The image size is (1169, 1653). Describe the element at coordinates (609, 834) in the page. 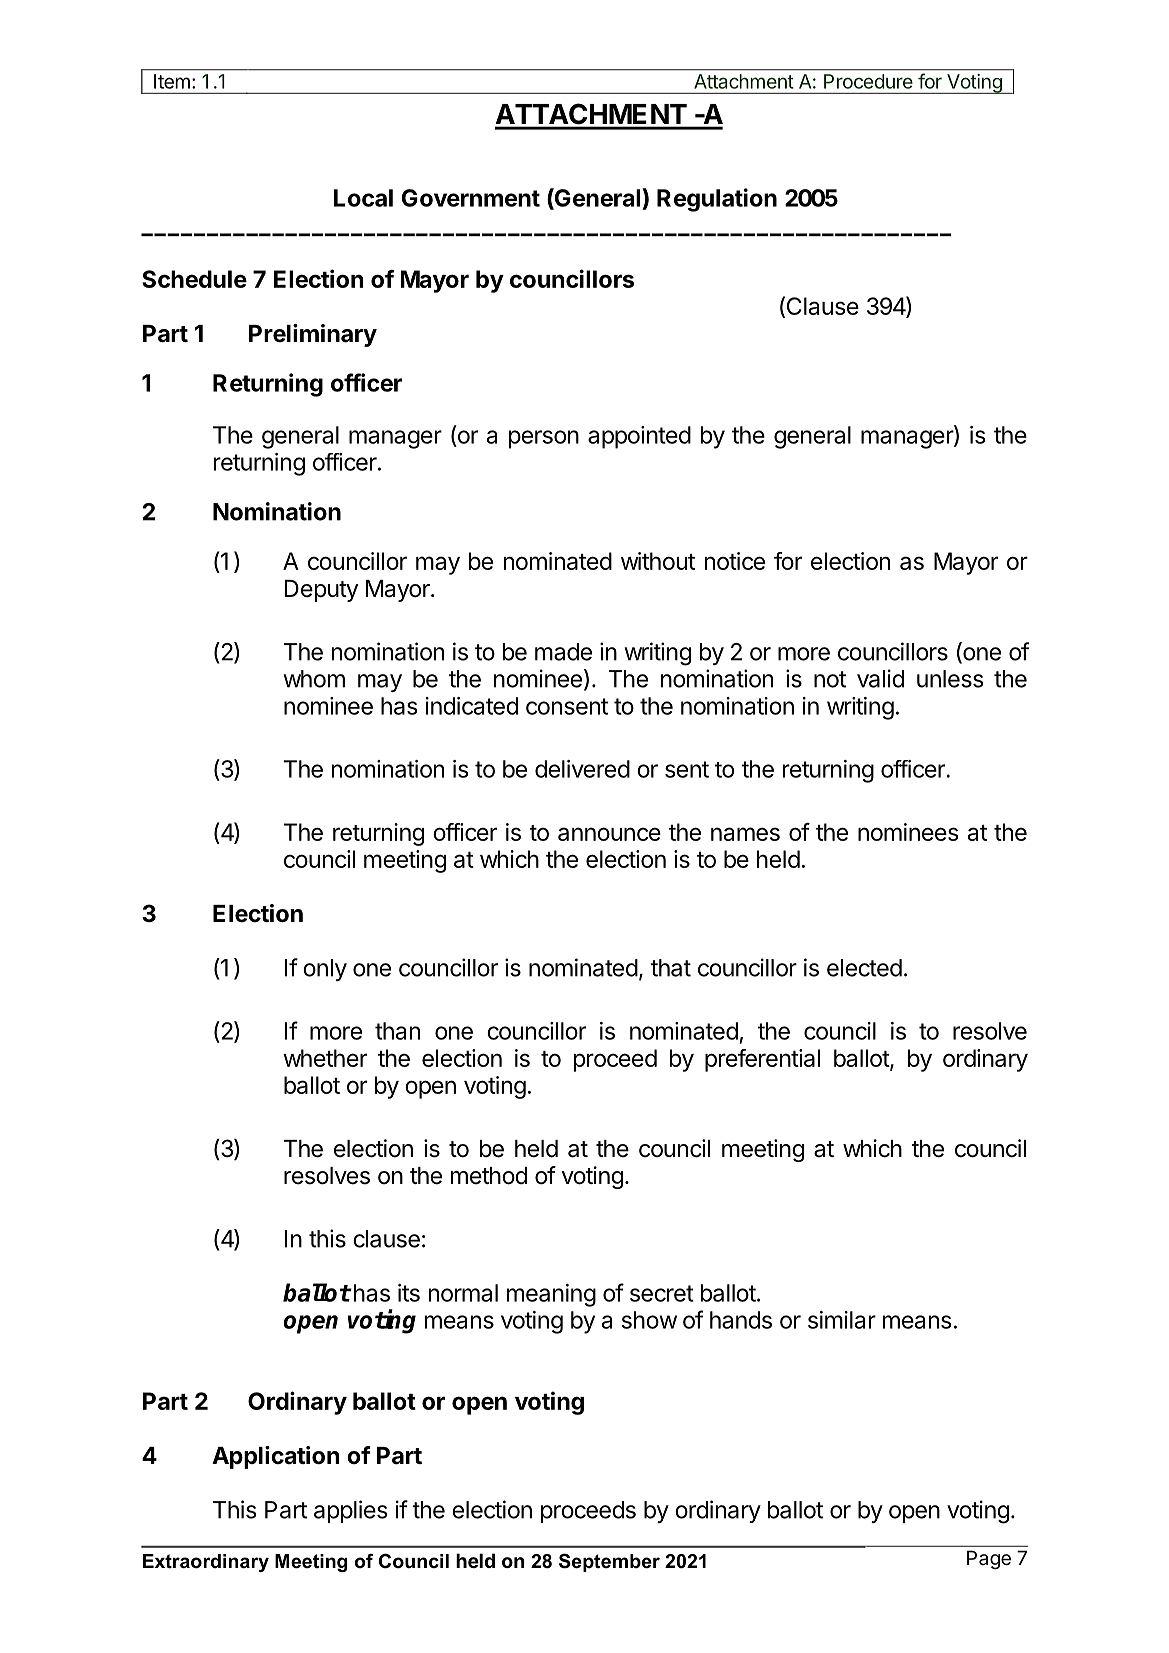

I see `announce` at that location.
